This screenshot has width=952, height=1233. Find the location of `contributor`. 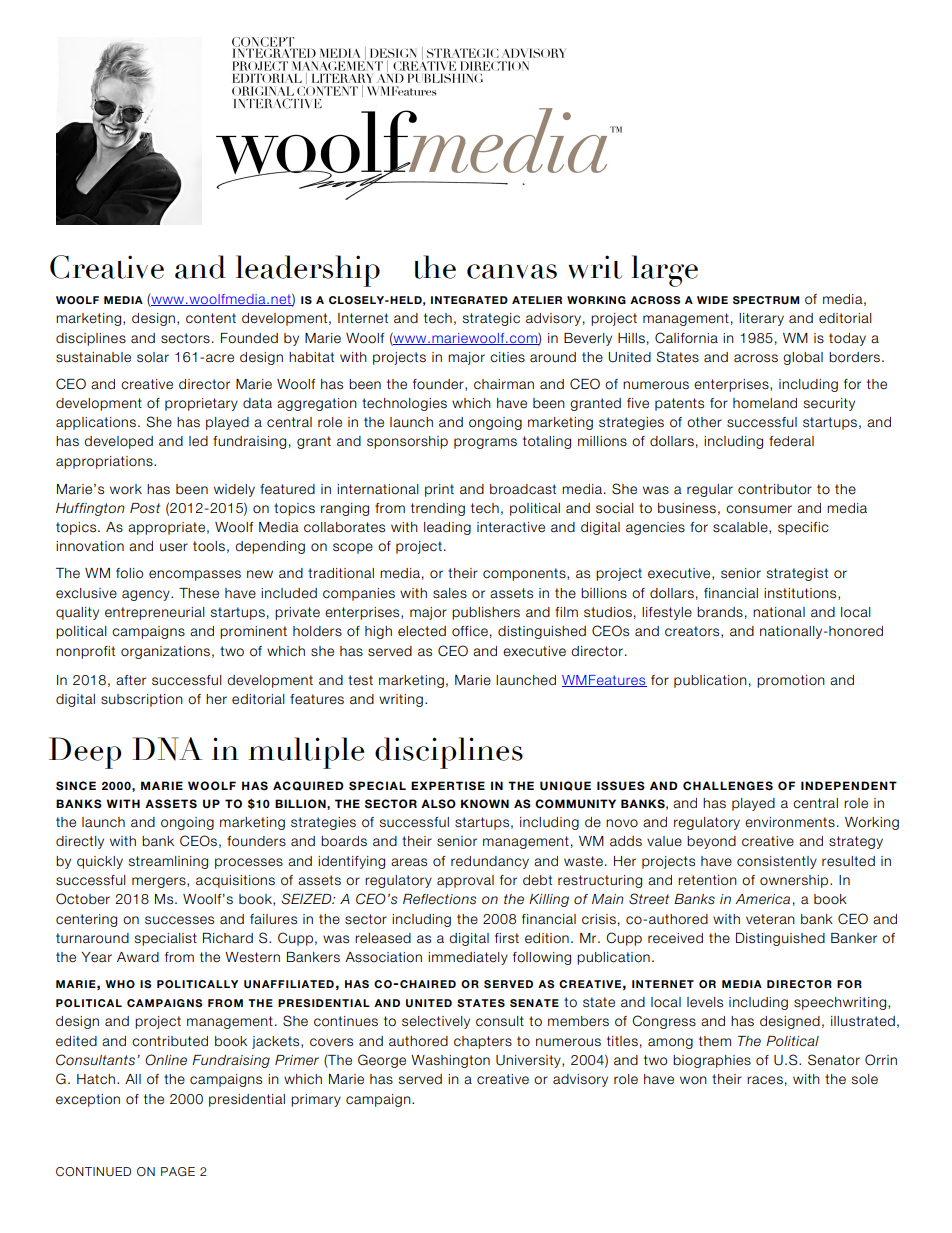

contributor is located at coordinates (775, 489).
